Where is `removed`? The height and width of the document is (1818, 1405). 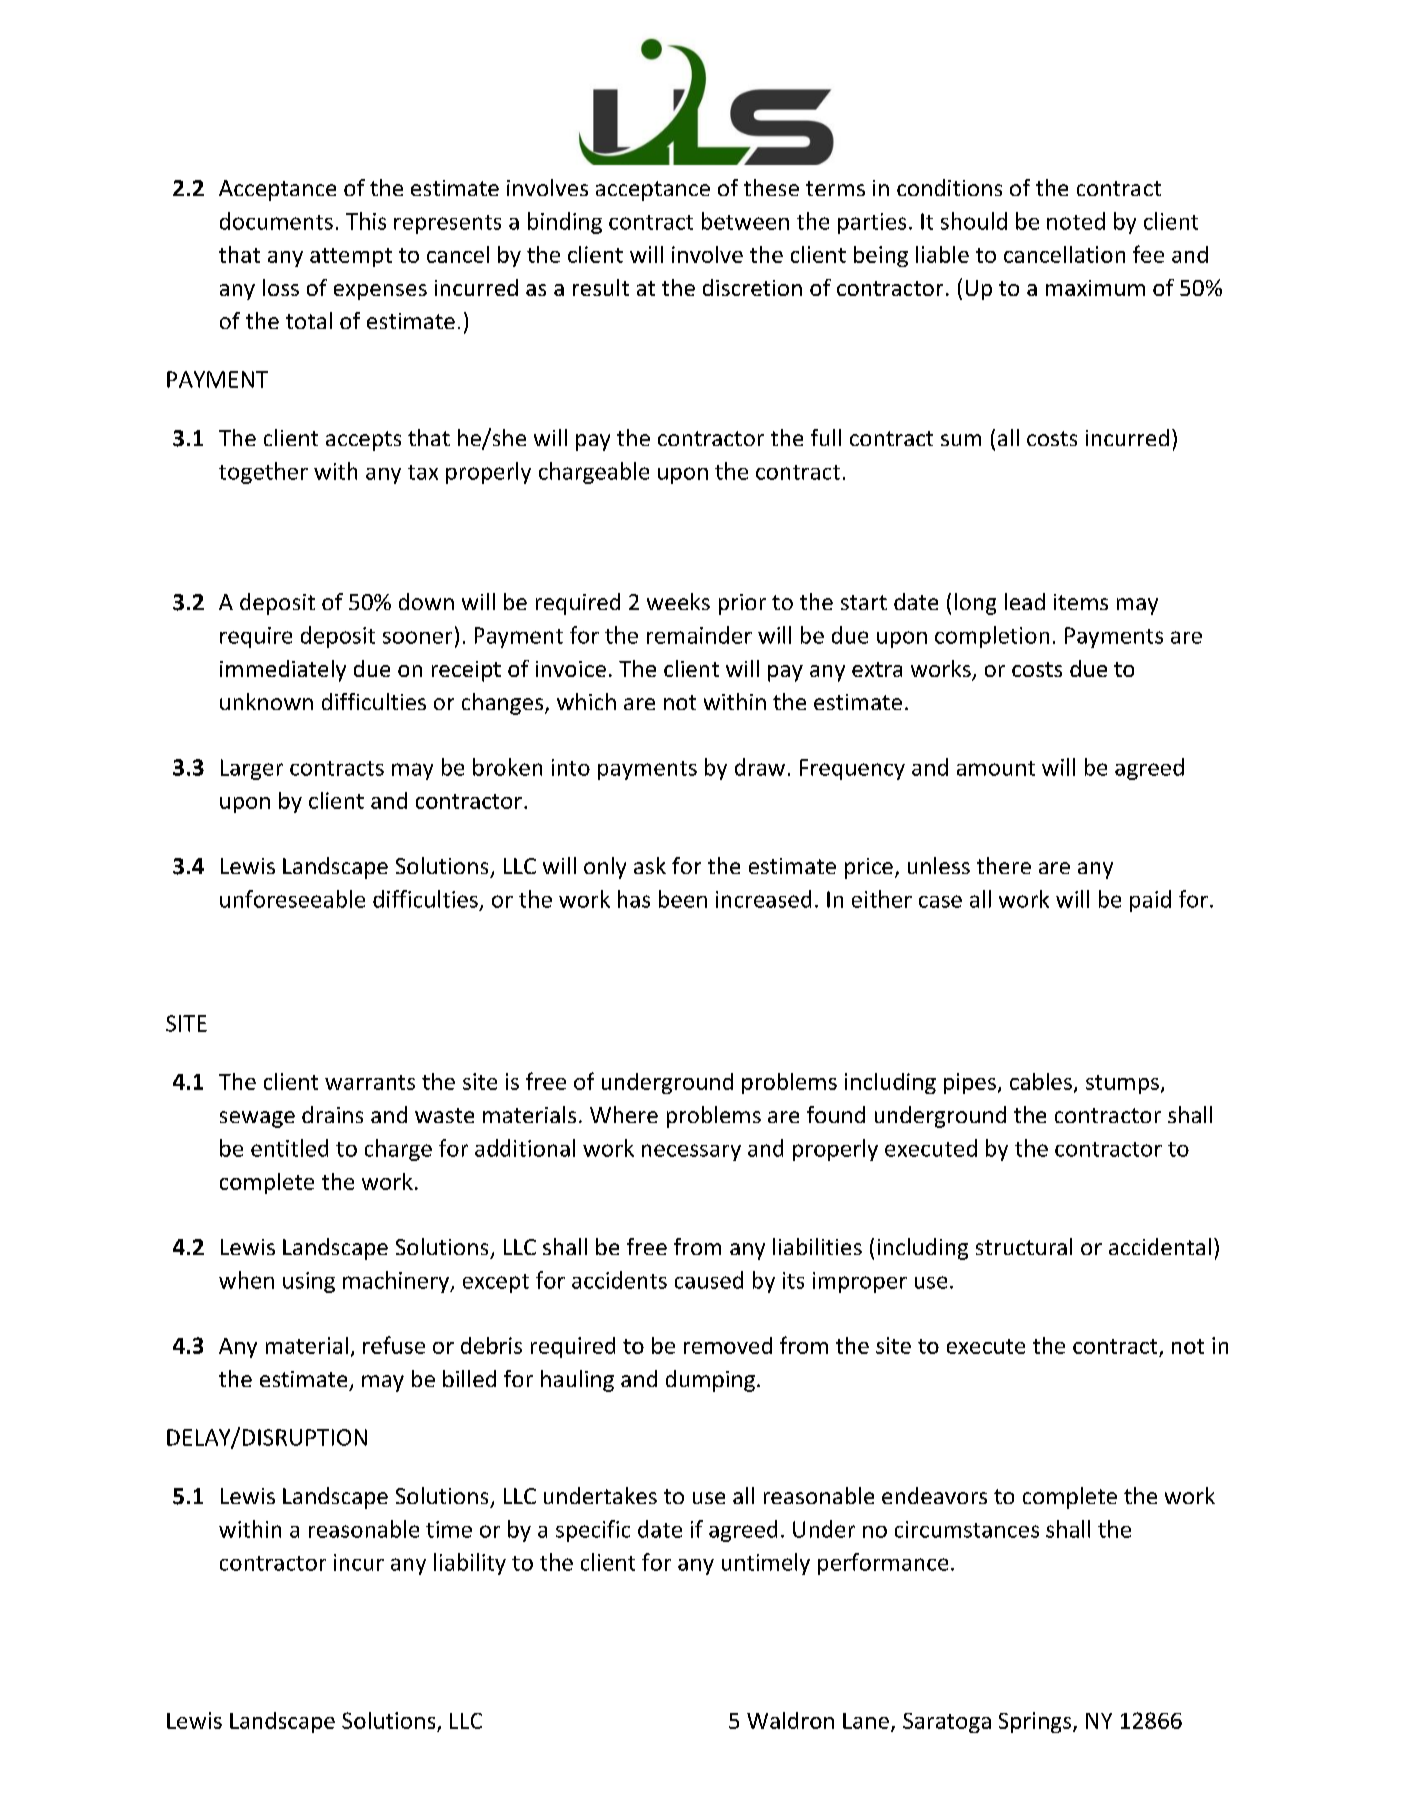 removed is located at coordinates (728, 1345).
